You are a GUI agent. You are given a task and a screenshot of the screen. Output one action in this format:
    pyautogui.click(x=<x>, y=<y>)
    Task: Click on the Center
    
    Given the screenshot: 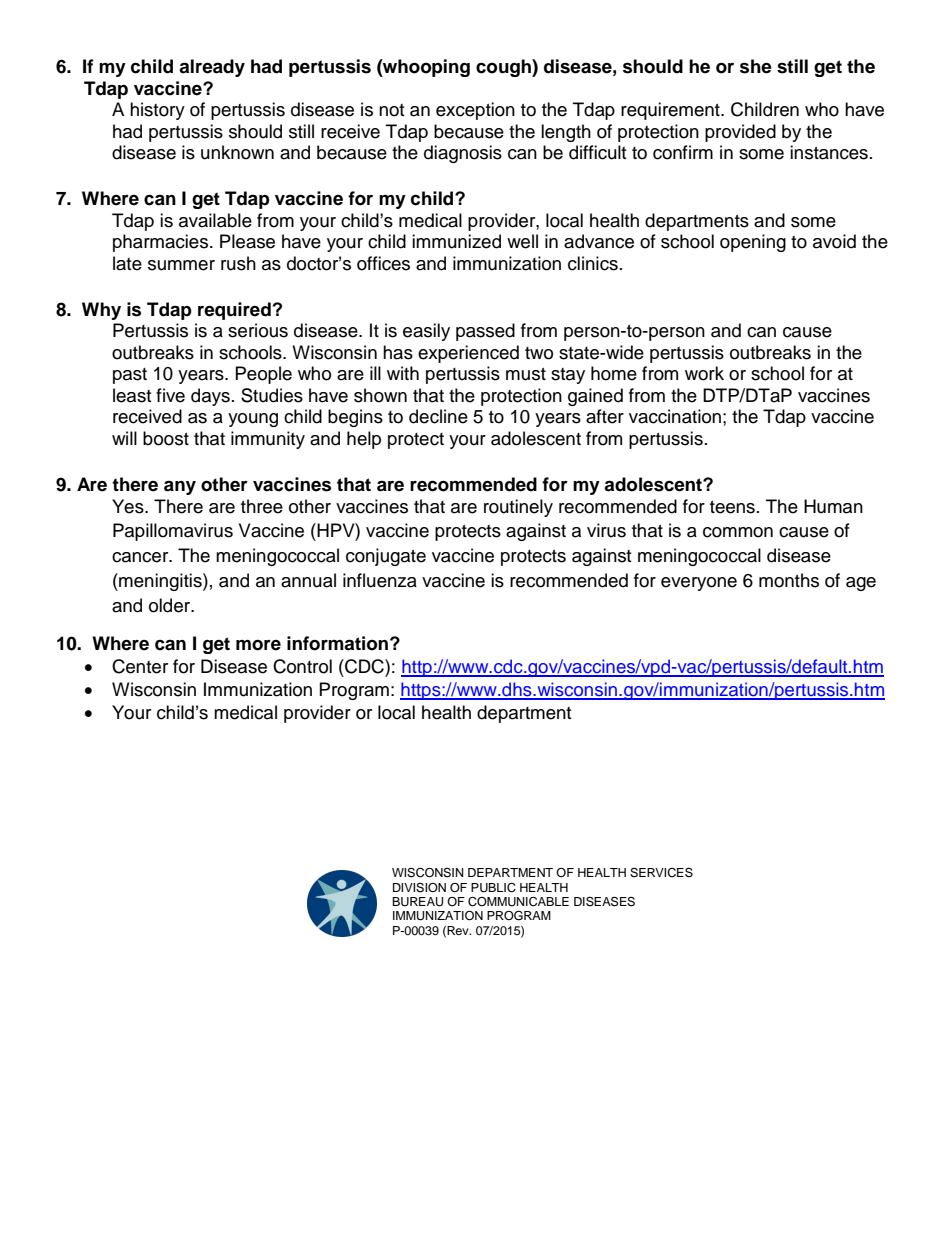 What is the action you would take?
    pyautogui.click(x=140, y=666)
